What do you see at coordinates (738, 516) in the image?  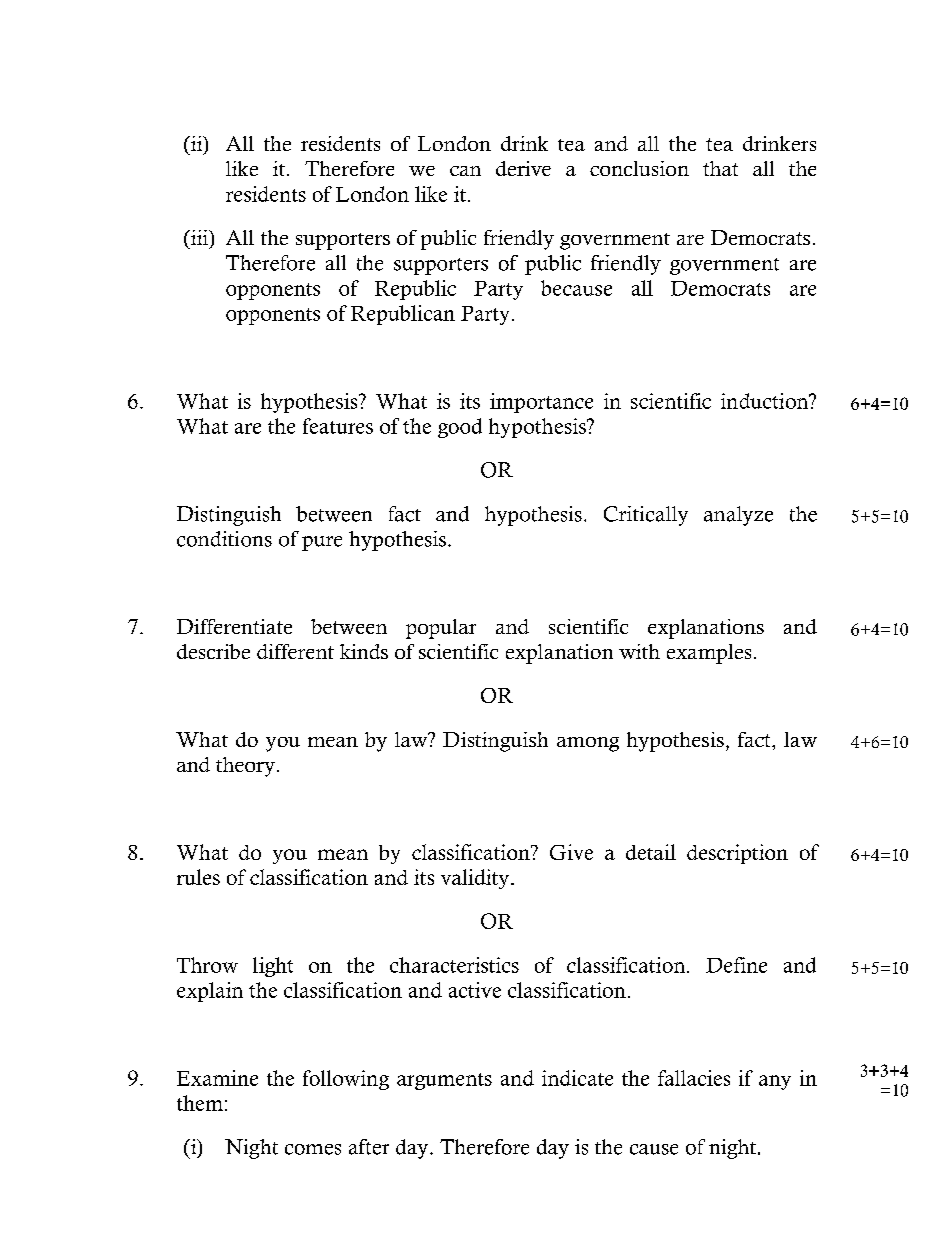 I see `analyze` at bounding box center [738, 516].
